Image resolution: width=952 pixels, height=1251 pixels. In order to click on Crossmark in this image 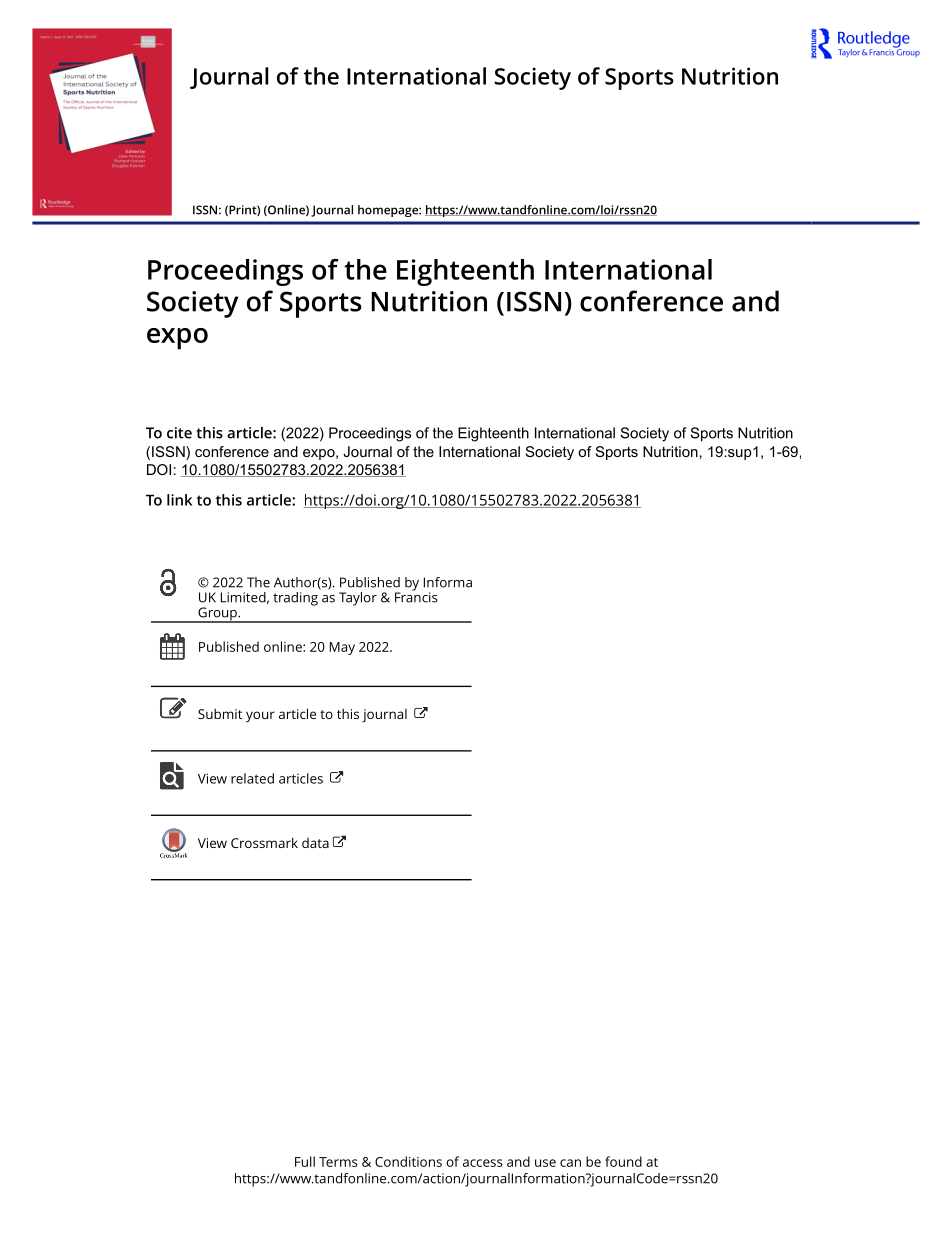, I will do `click(264, 842)`.
